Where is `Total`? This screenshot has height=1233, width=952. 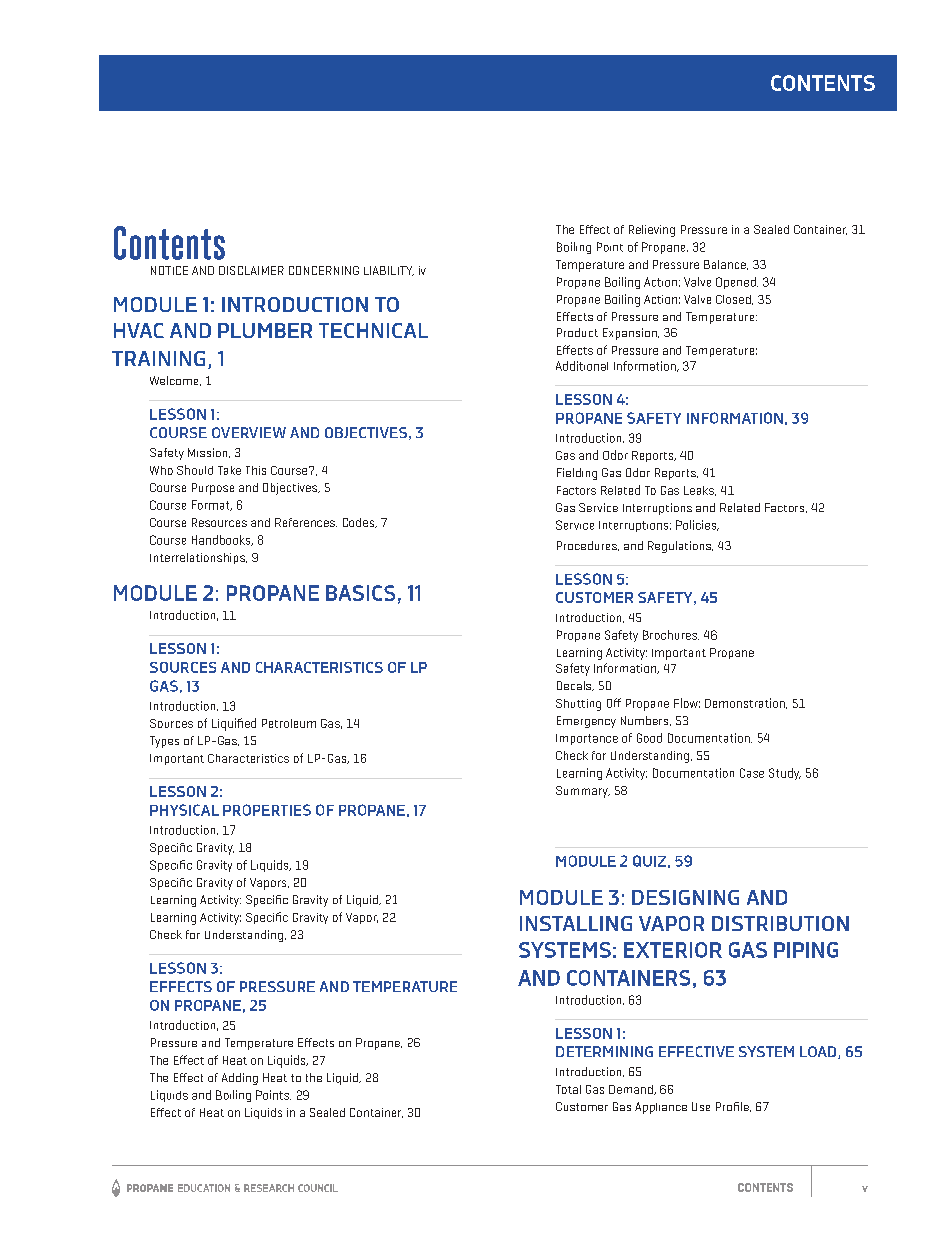
Total is located at coordinates (568, 1089).
